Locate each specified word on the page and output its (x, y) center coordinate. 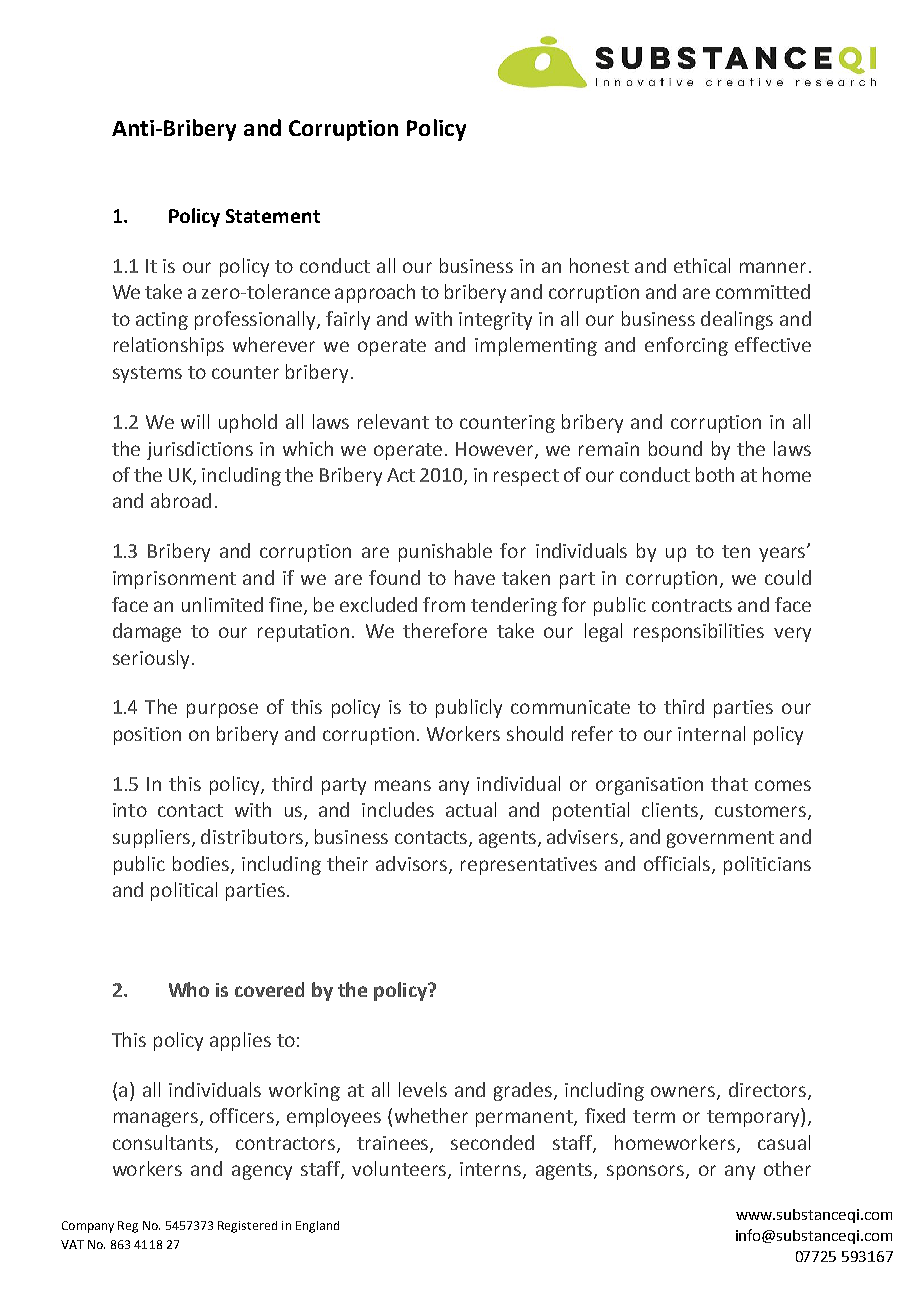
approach (375, 293)
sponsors (647, 1172)
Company (88, 1227)
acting (162, 321)
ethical (702, 265)
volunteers (400, 1170)
